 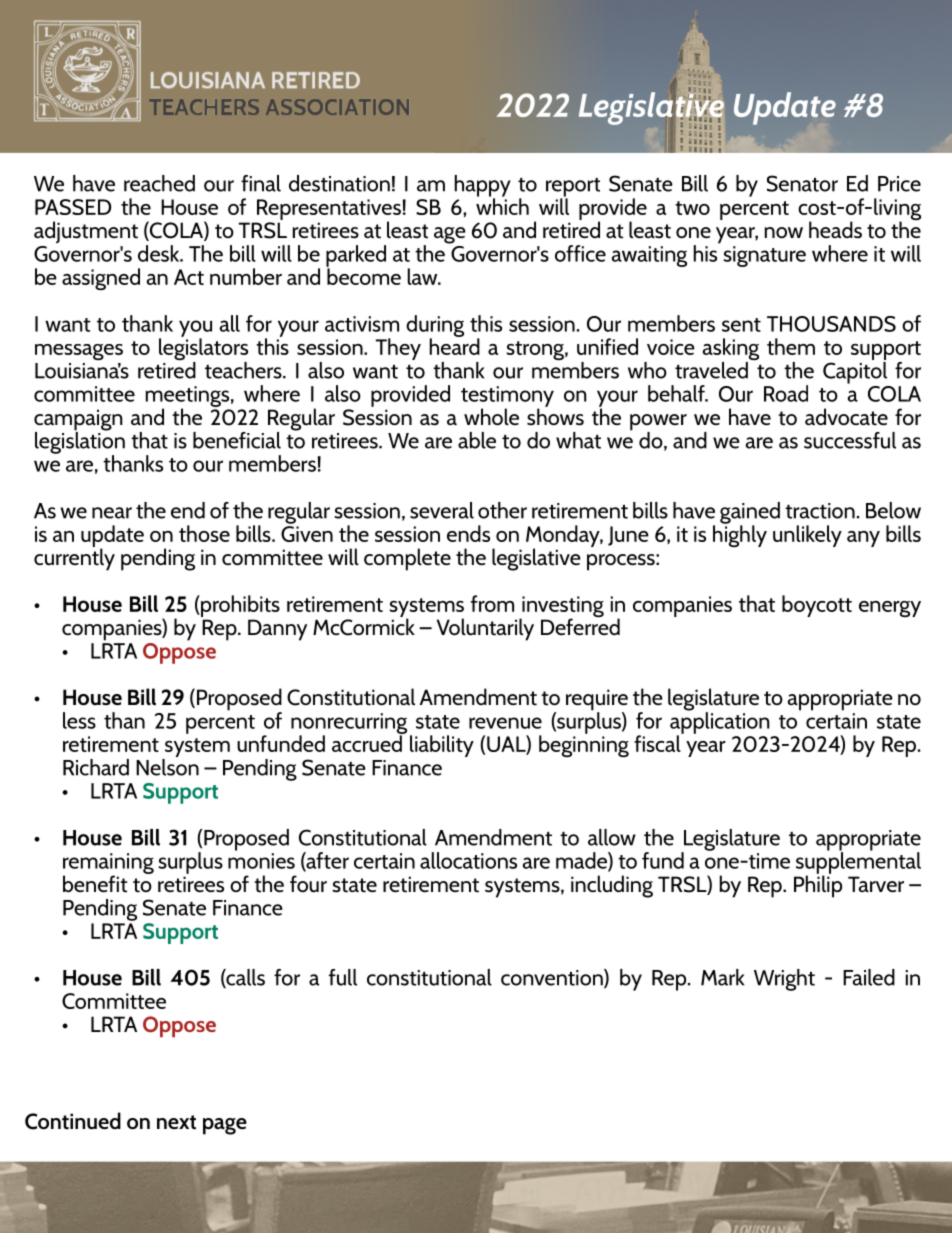 I want to click on reached, so click(x=159, y=183).
